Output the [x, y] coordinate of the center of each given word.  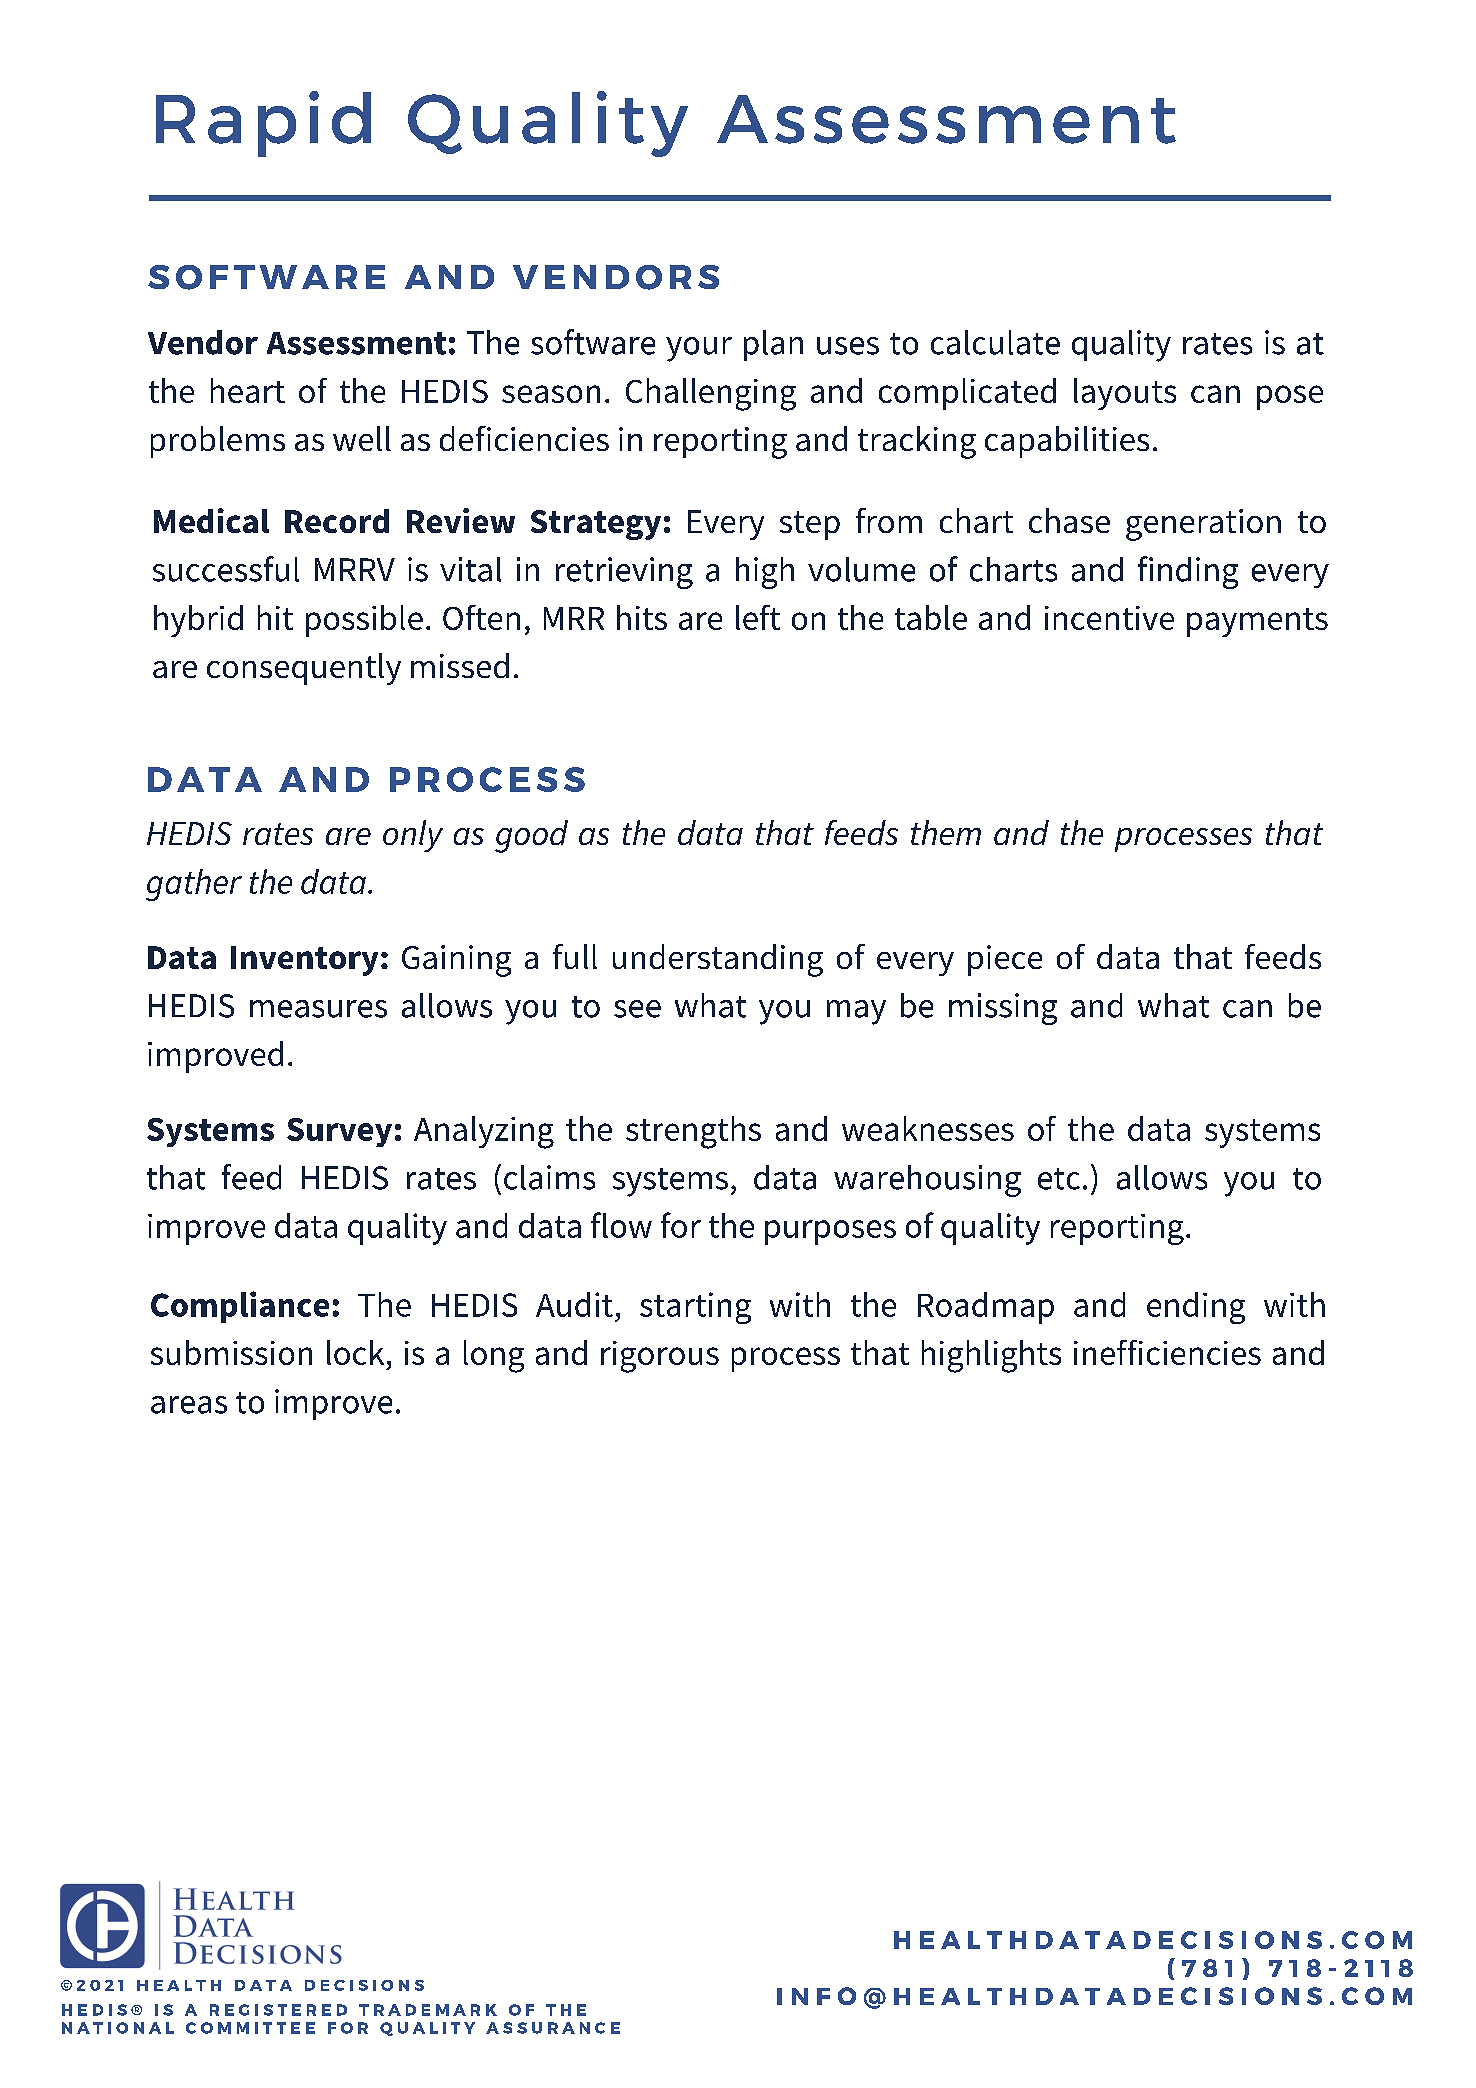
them [946, 832]
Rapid [263, 124]
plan [773, 345]
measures [318, 1009]
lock [355, 1352]
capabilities [1067, 442]
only [413, 836]
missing [1003, 1009]
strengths [693, 1132]
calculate [995, 342]
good [531, 836]
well [362, 438]
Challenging [711, 394]
